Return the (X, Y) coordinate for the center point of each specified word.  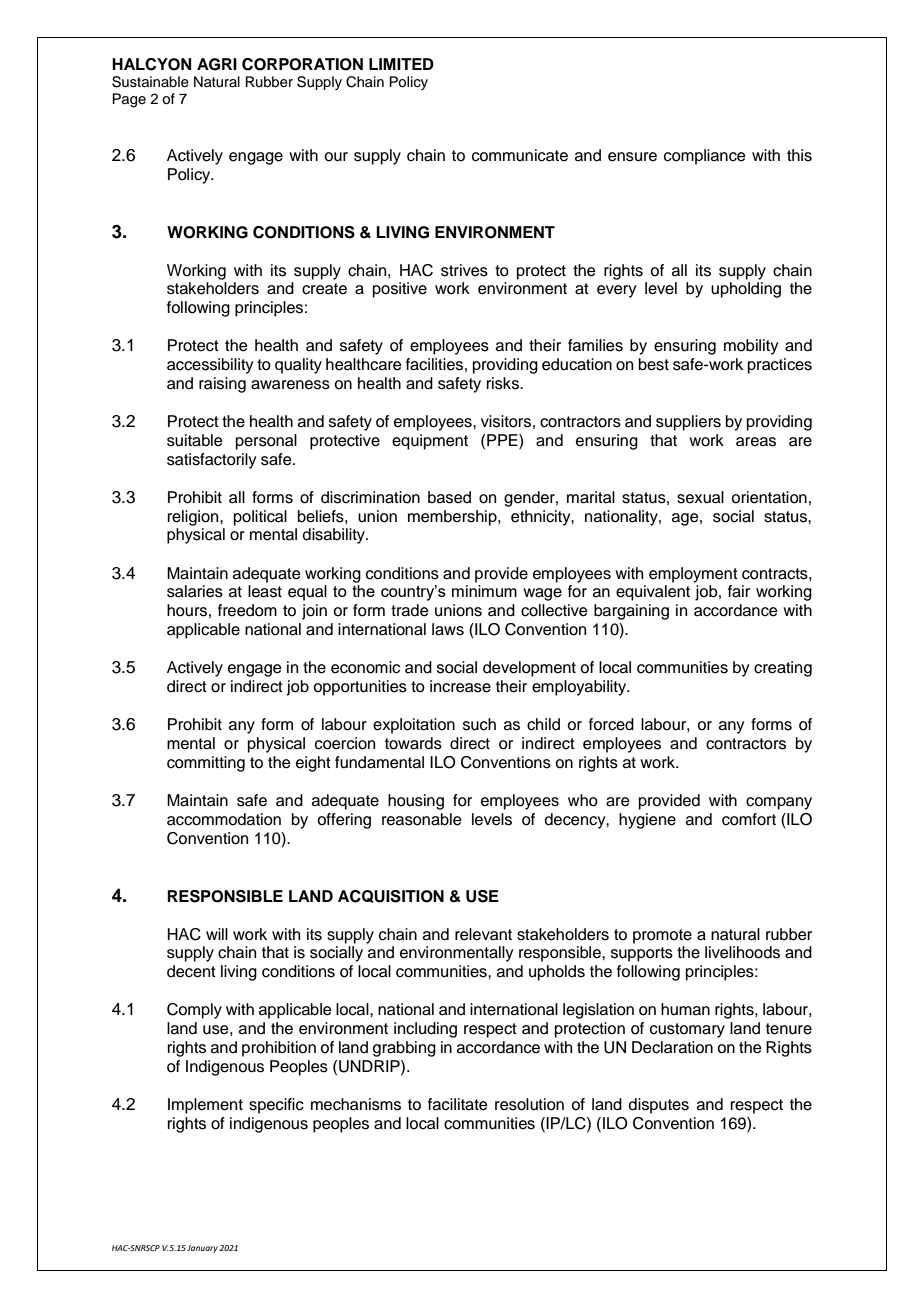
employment (693, 575)
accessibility (210, 366)
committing (206, 764)
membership (453, 518)
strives (464, 270)
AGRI (217, 64)
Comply (194, 1011)
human (685, 1009)
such (479, 724)
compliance (705, 157)
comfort (749, 819)
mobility (751, 347)
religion (194, 518)
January (202, 1249)
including (425, 1030)
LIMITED (401, 64)
